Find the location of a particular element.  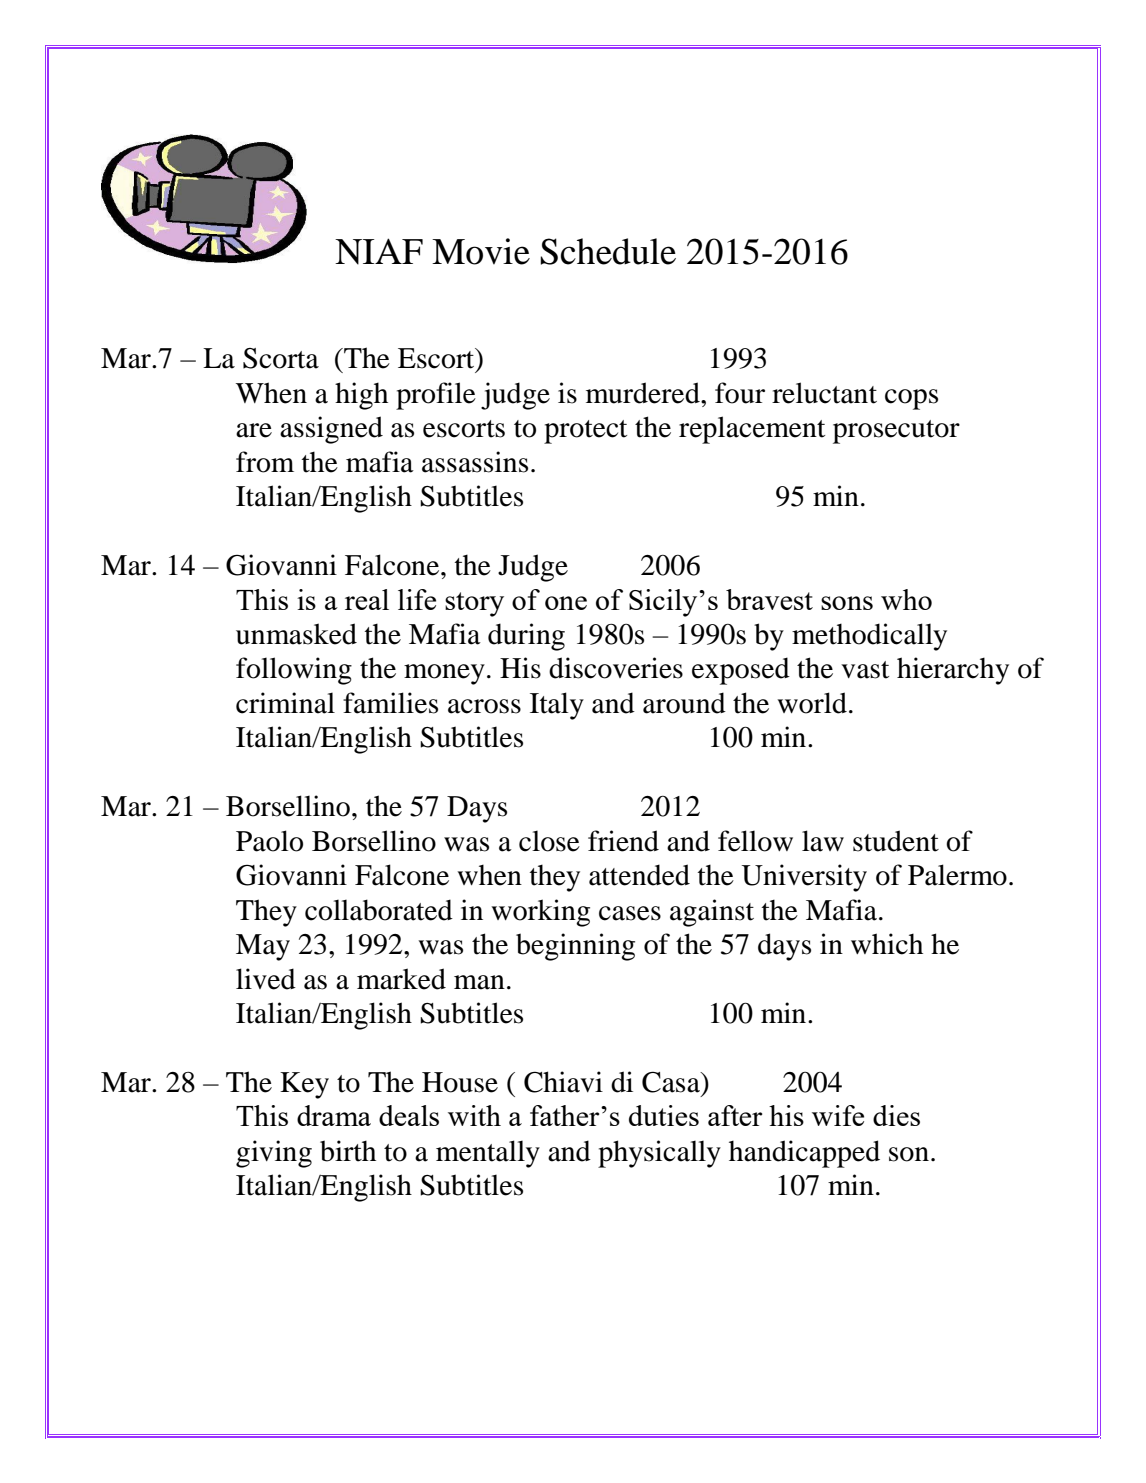

dies is located at coordinates (896, 1115).
